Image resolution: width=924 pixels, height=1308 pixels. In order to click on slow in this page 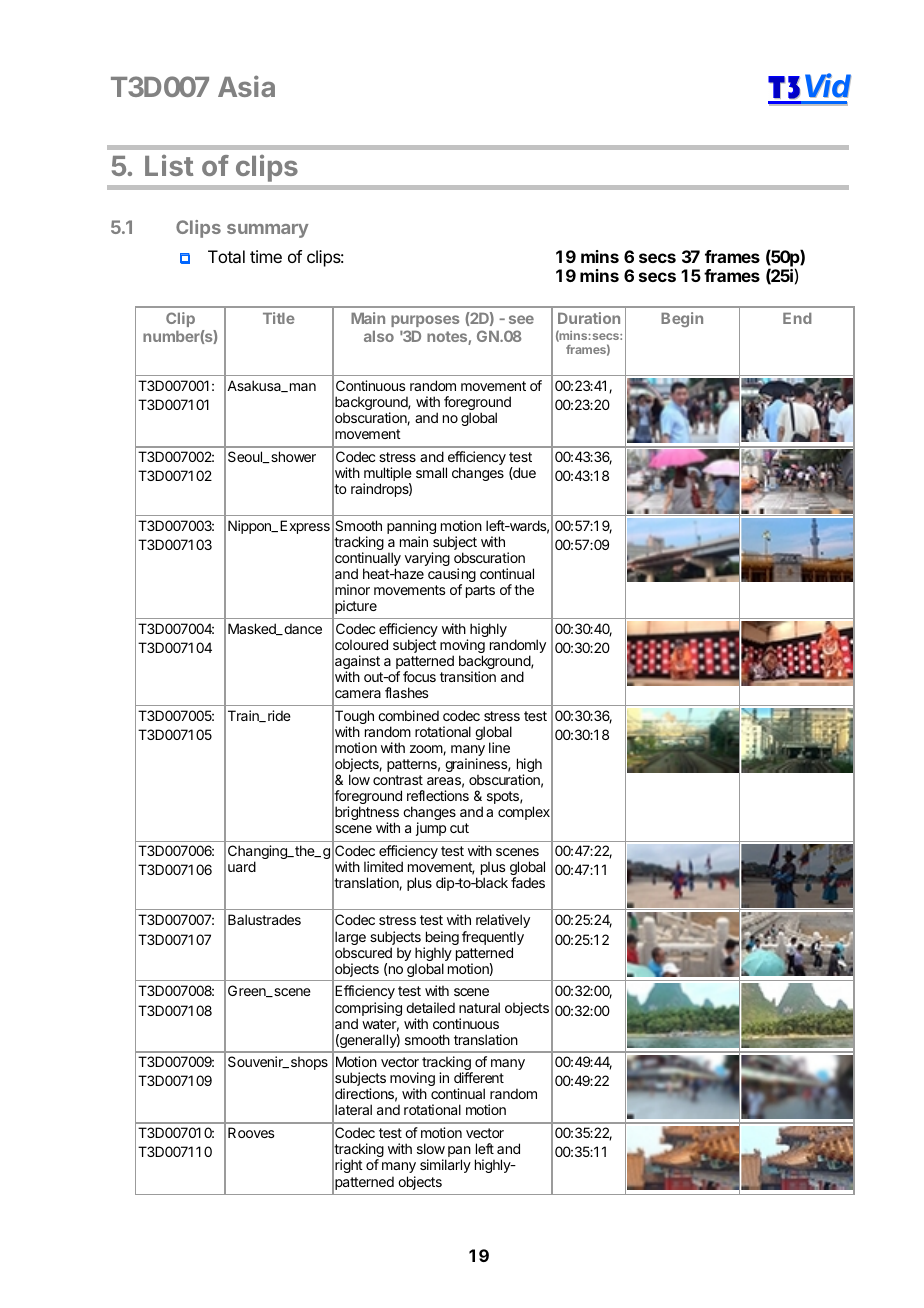, I will do `click(431, 1148)`.
